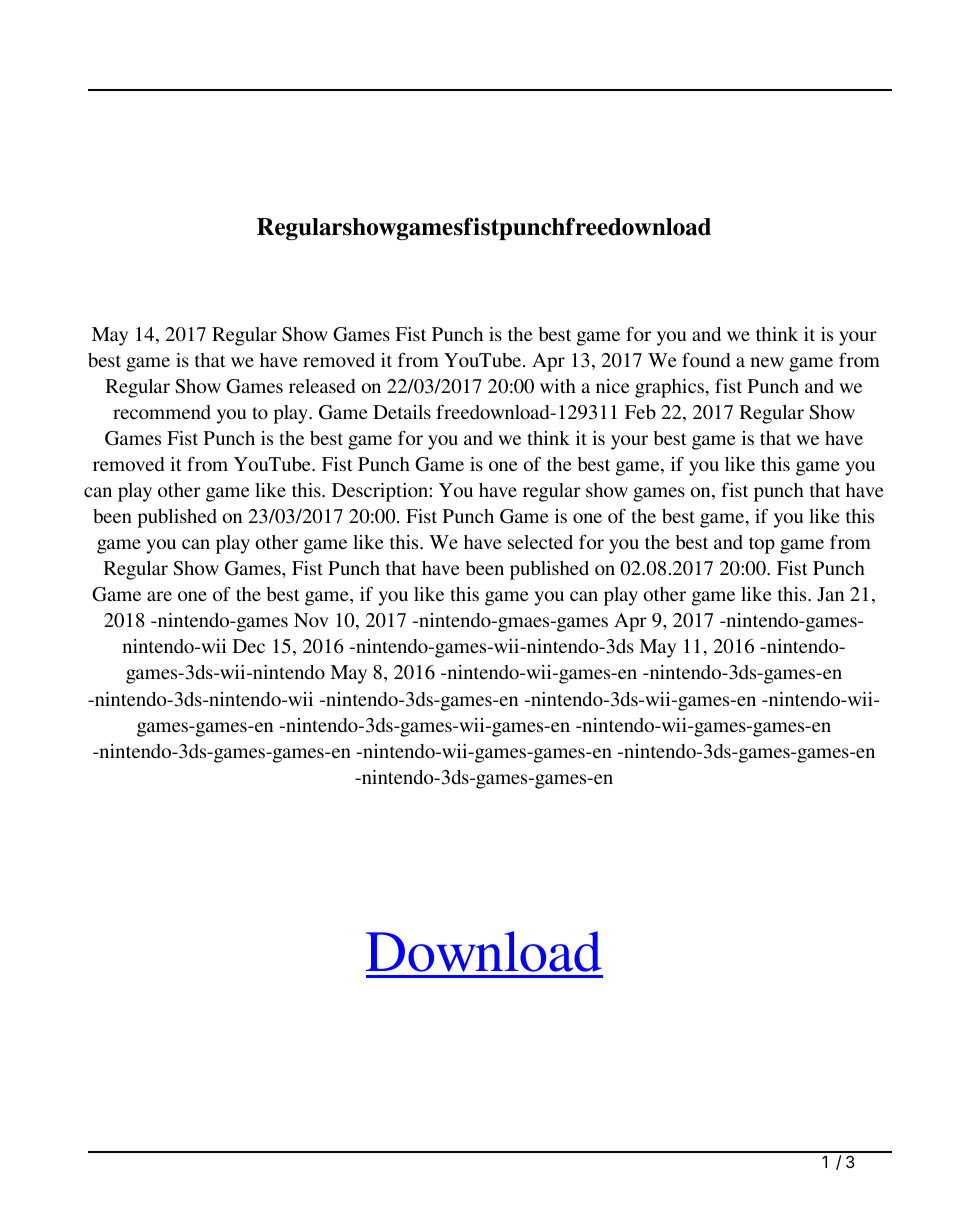  I want to click on new, so click(767, 362).
